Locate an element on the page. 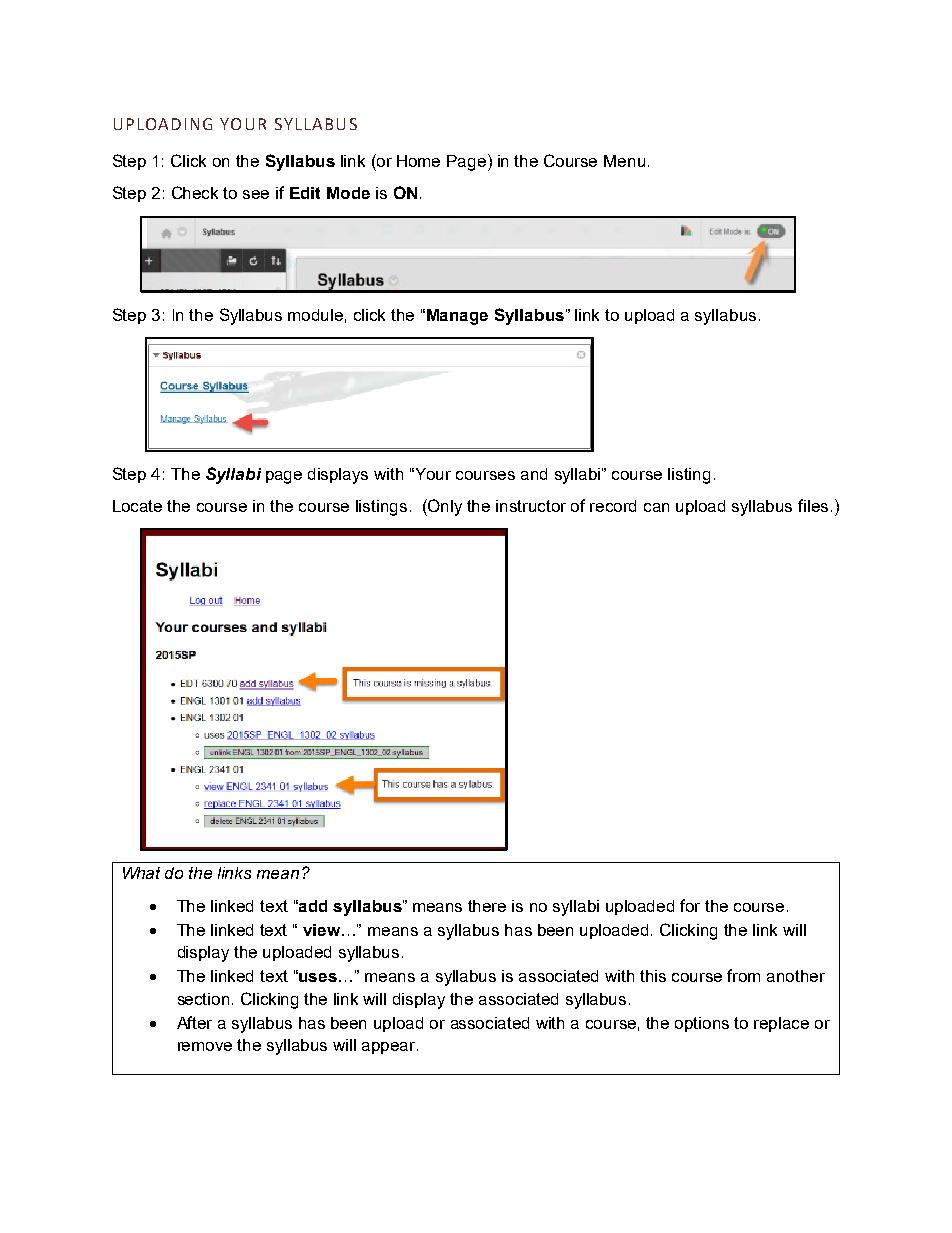 The width and height of the page is (952, 1233). Only is located at coordinates (444, 507).
